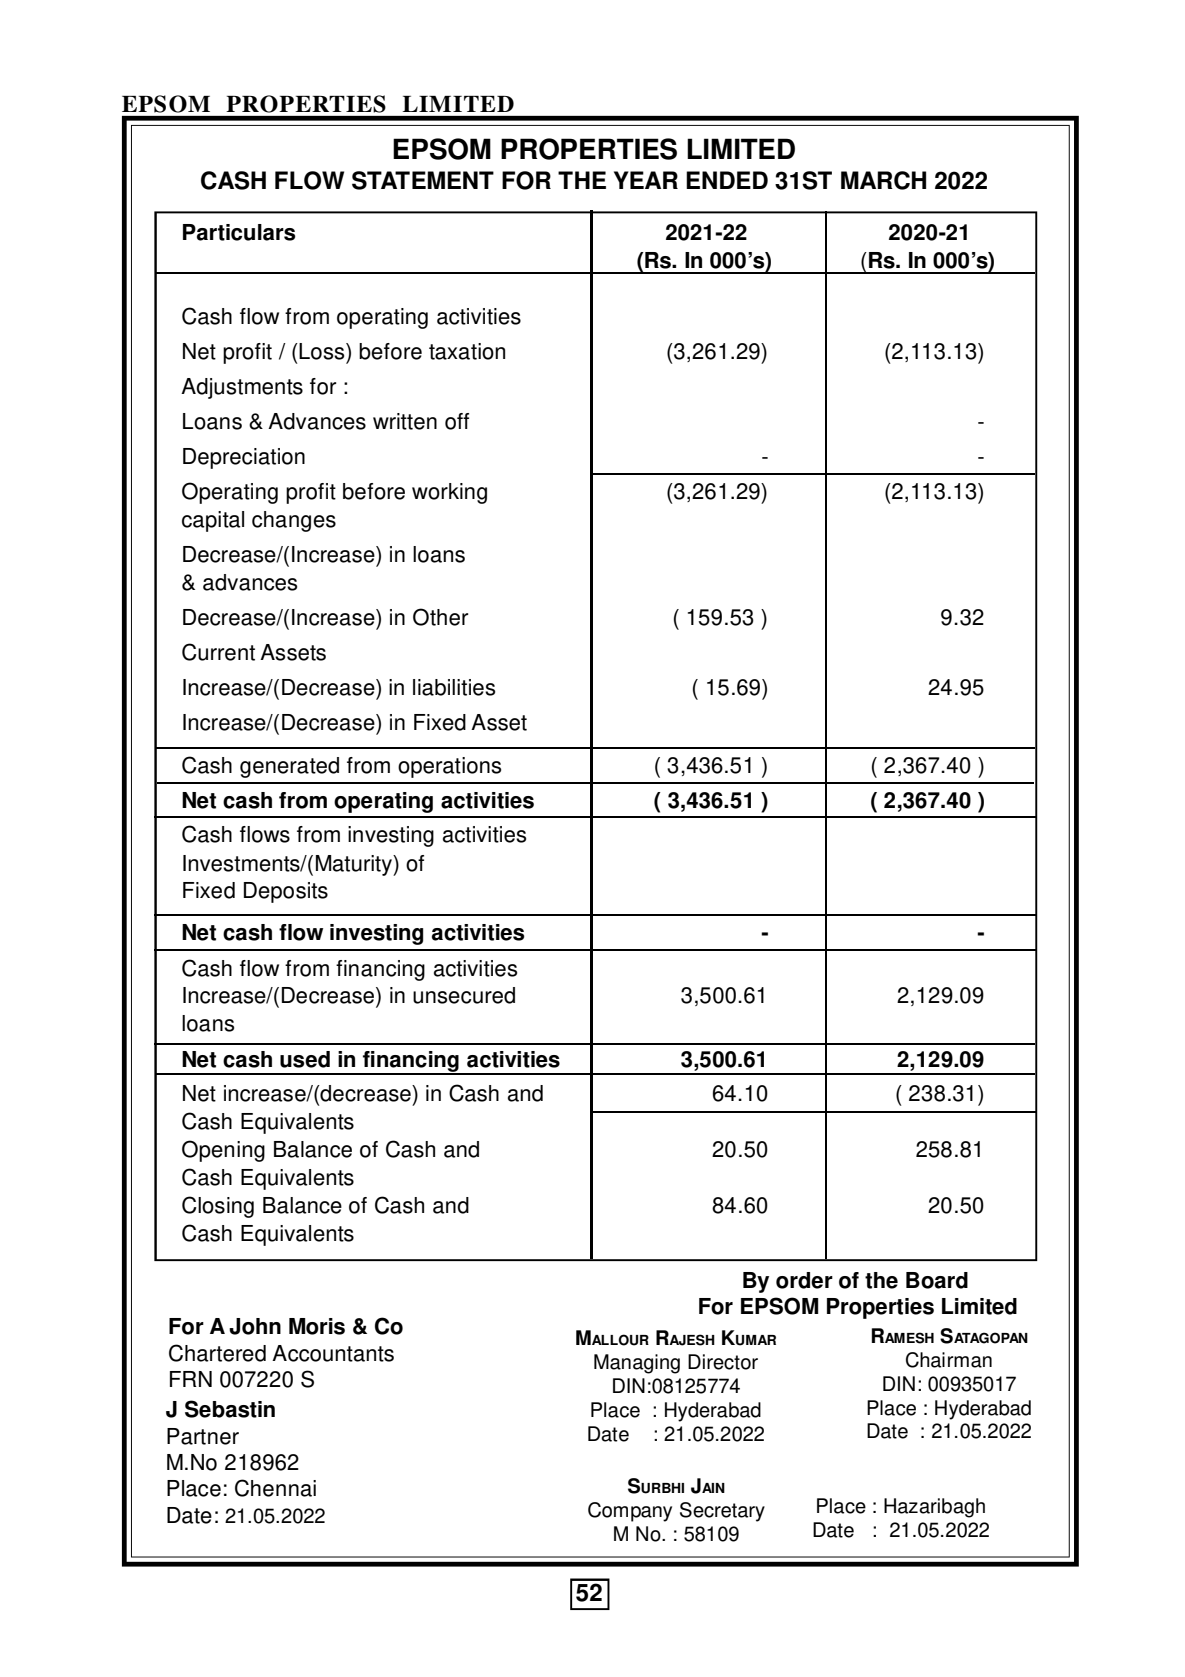  What do you see at coordinates (883, 180) in the page?
I see `MARCH` at bounding box center [883, 180].
